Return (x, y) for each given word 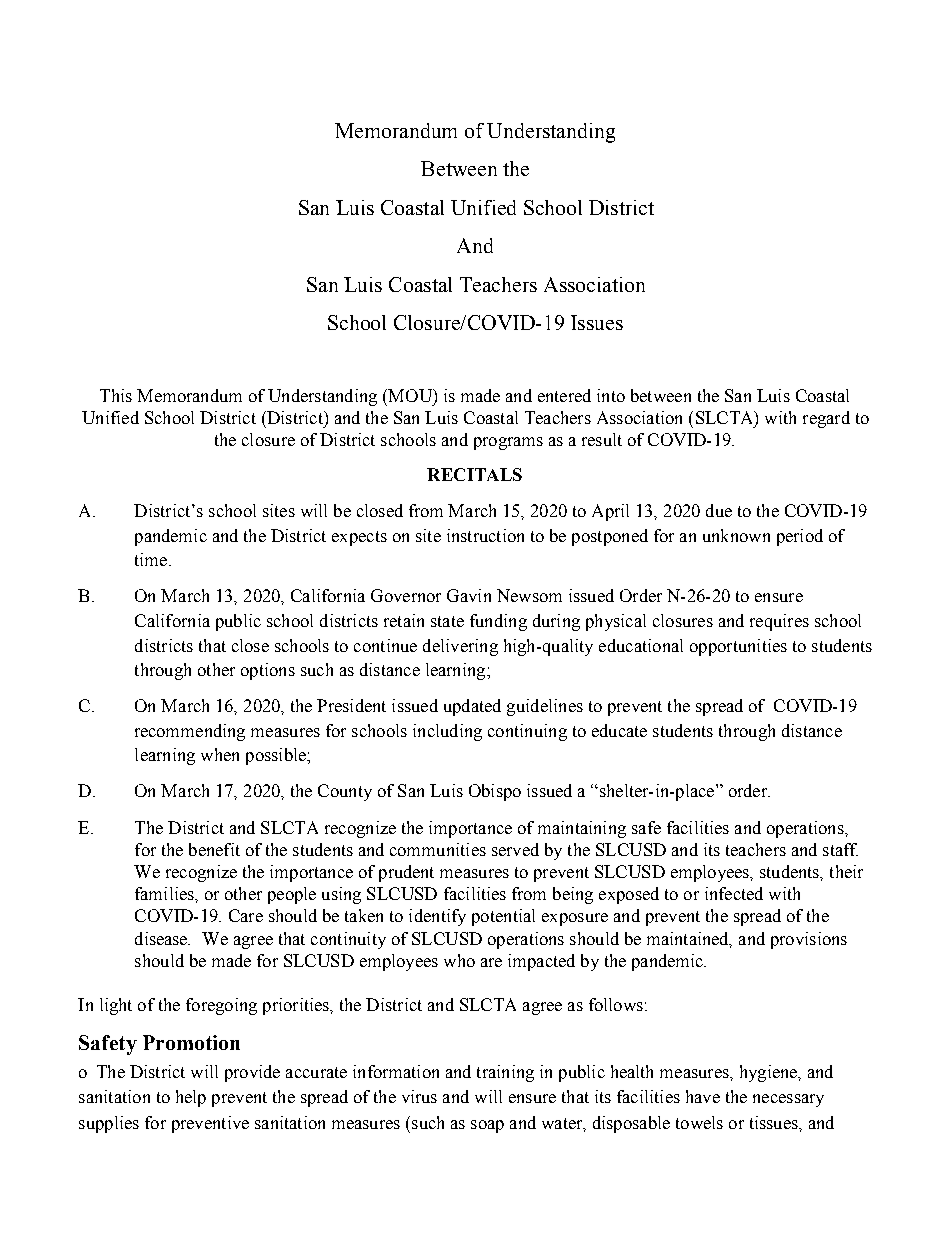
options (268, 671)
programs (508, 443)
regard (826, 419)
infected (734, 893)
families (165, 893)
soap (487, 1126)
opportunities (738, 647)
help (191, 1098)
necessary (788, 1100)
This (116, 395)
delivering (460, 647)
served (515, 849)
